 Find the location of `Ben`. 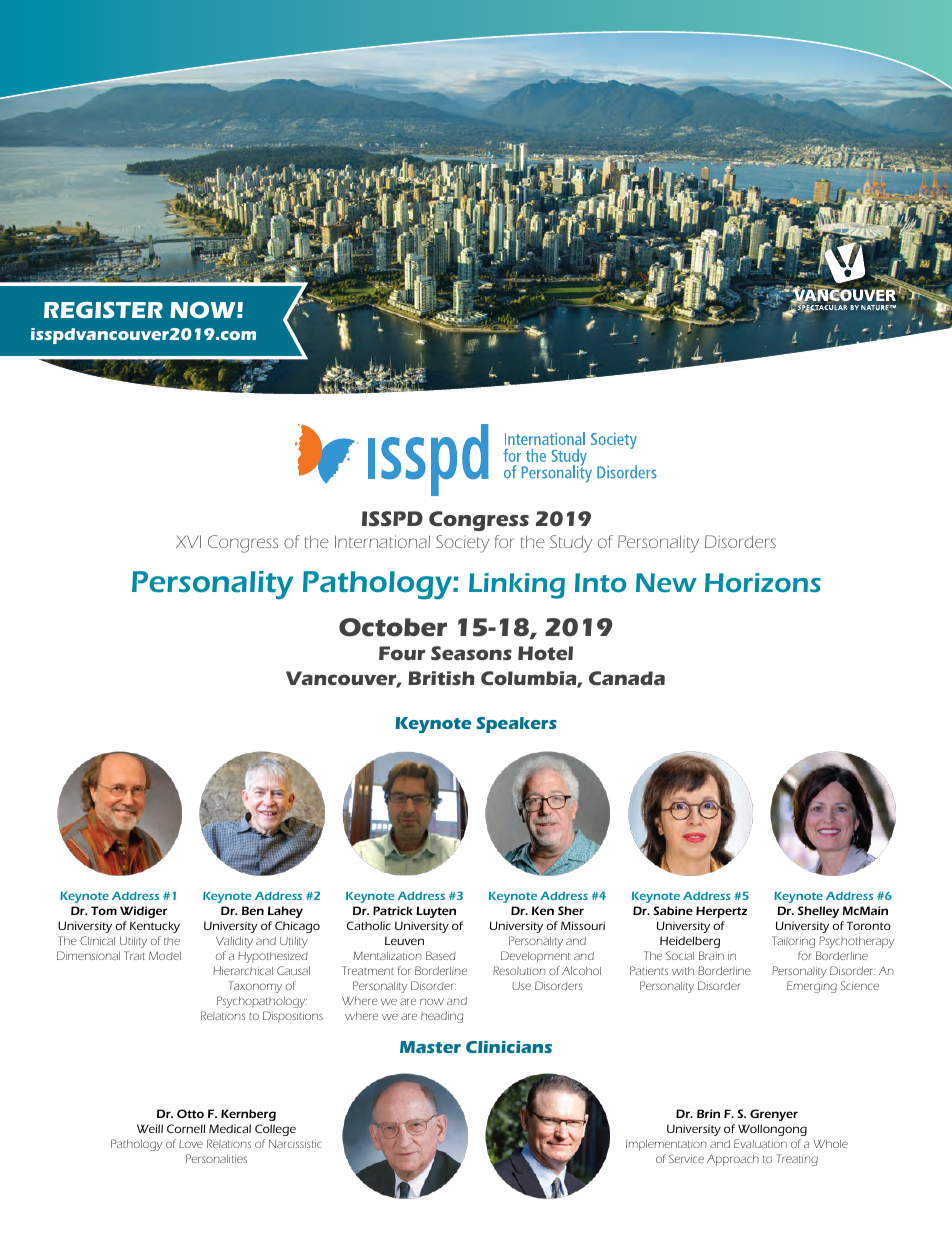

Ben is located at coordinates (253, 910).
